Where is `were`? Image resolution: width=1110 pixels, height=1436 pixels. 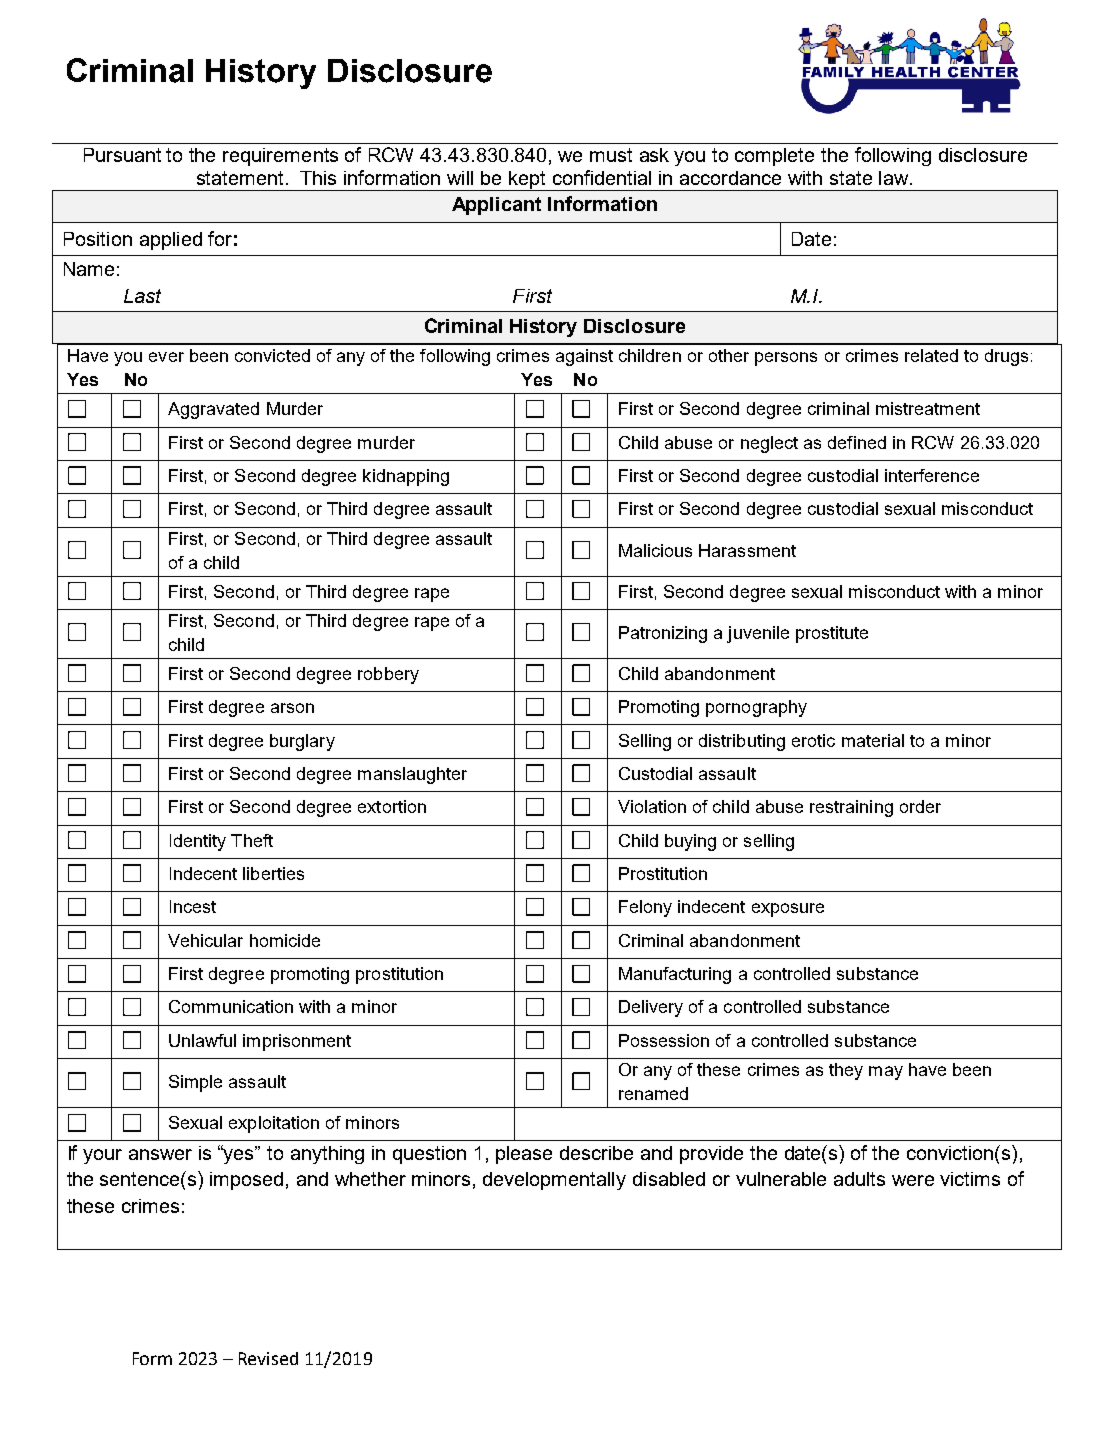
were is located at coordinates (913, 1180).
